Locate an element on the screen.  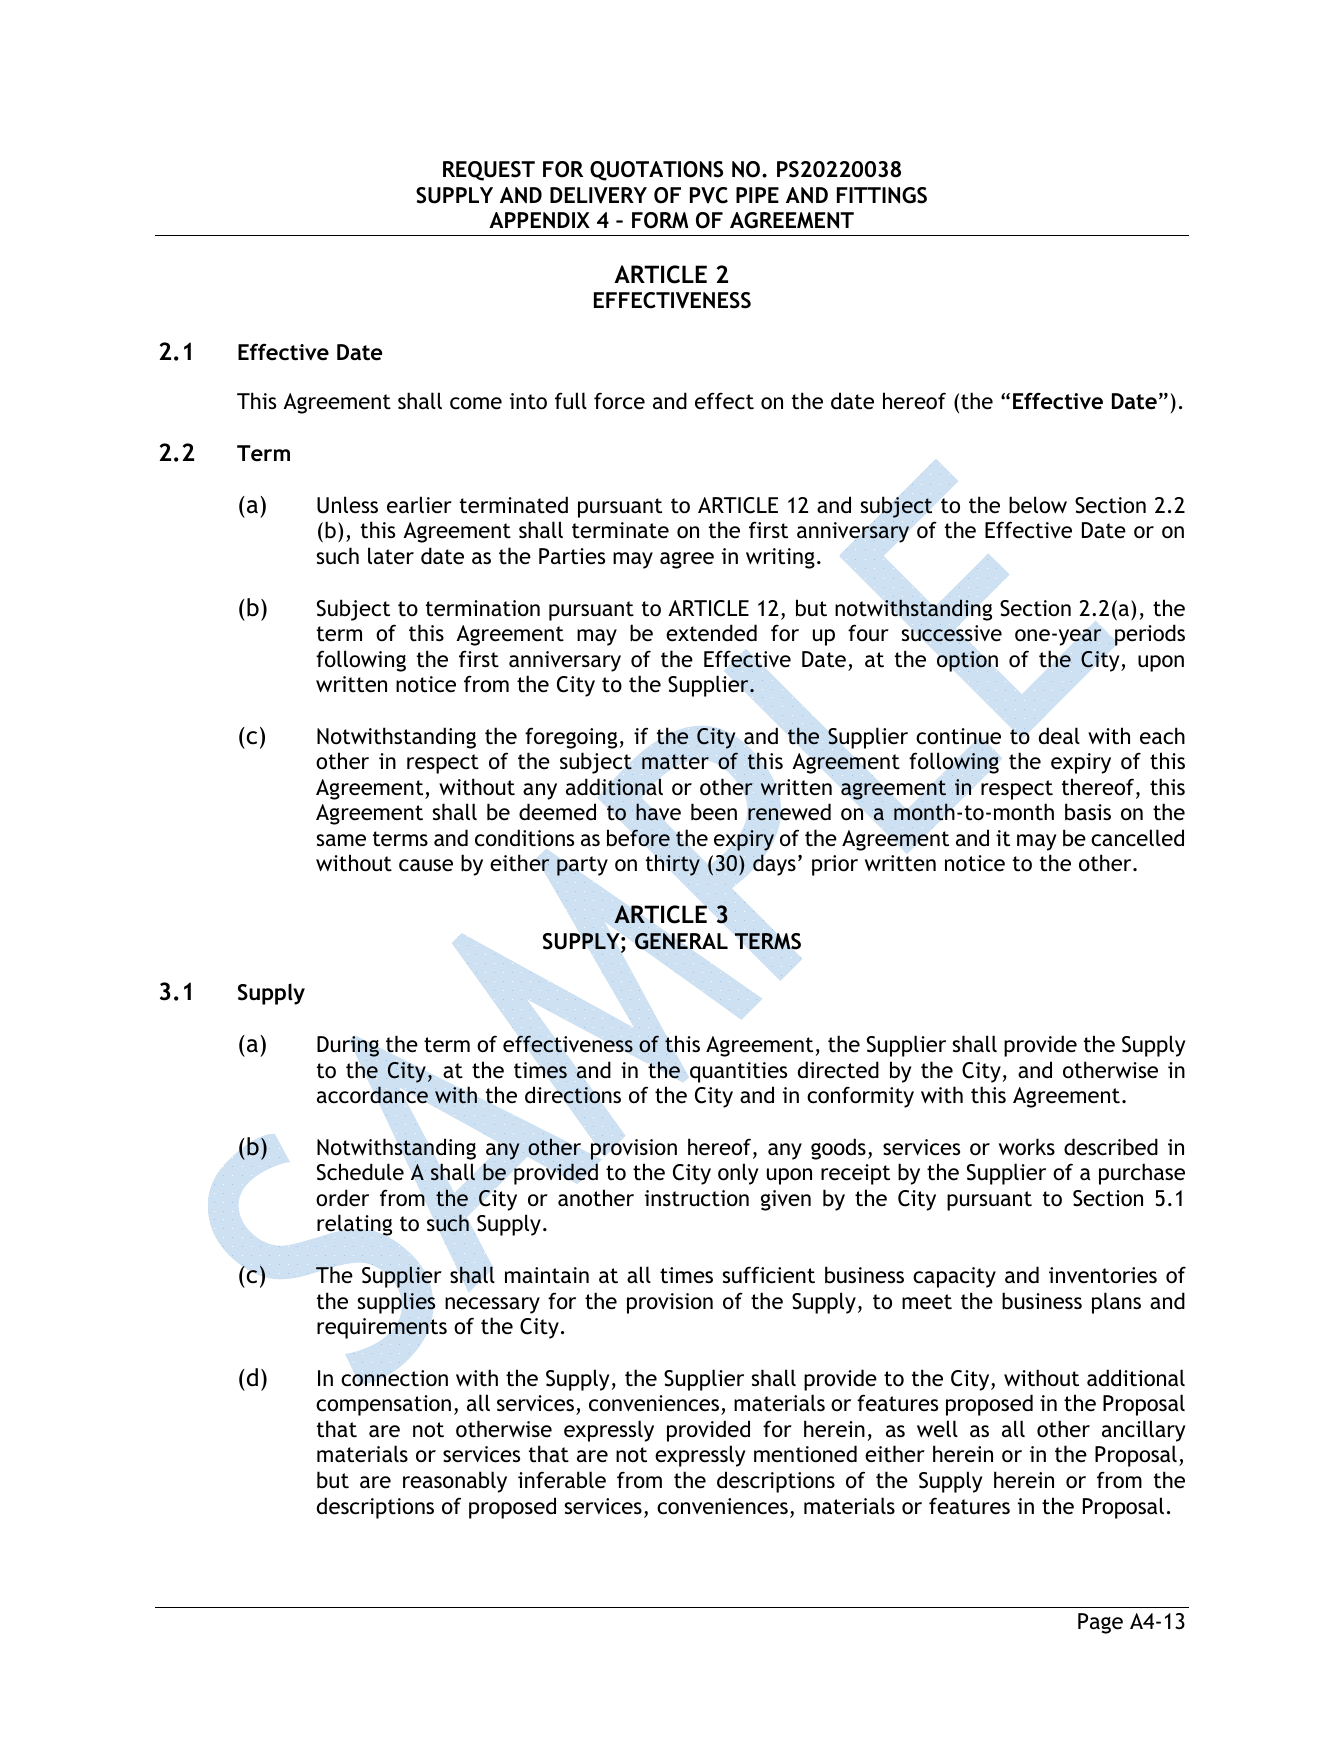
basis is located at coordinates (1088, 812).
